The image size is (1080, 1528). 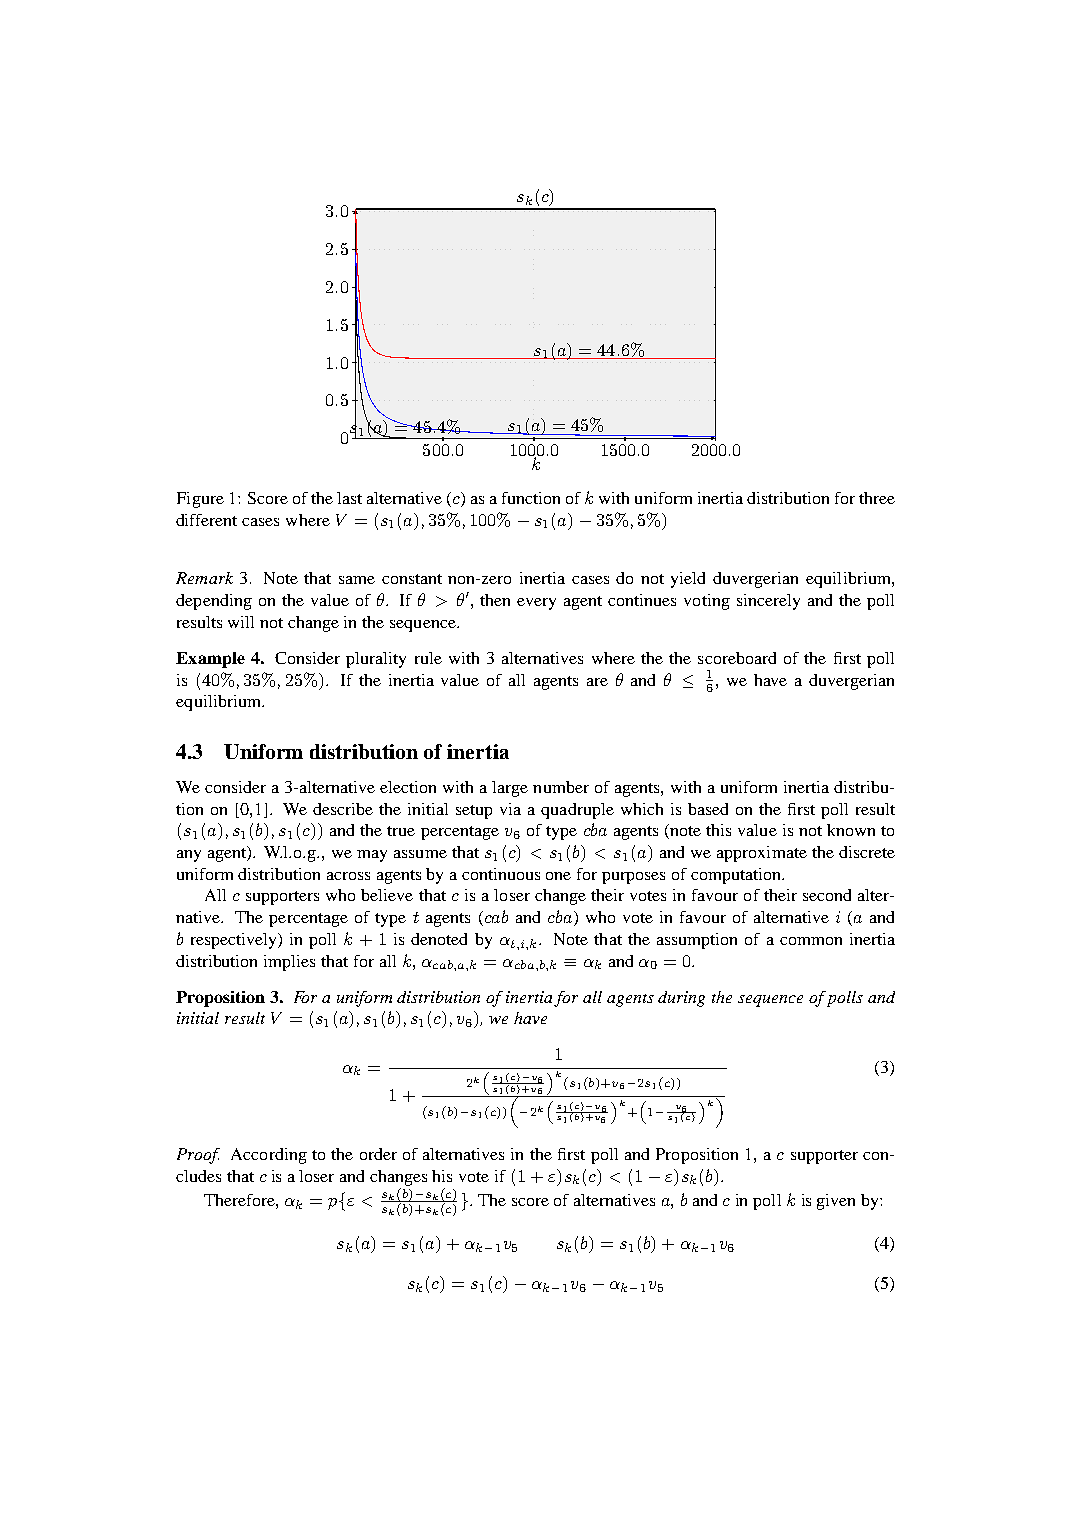 What do you see at coordinates (836, 1202) in the screenshot?
I see `given` at bounding box center [836, 1202].
